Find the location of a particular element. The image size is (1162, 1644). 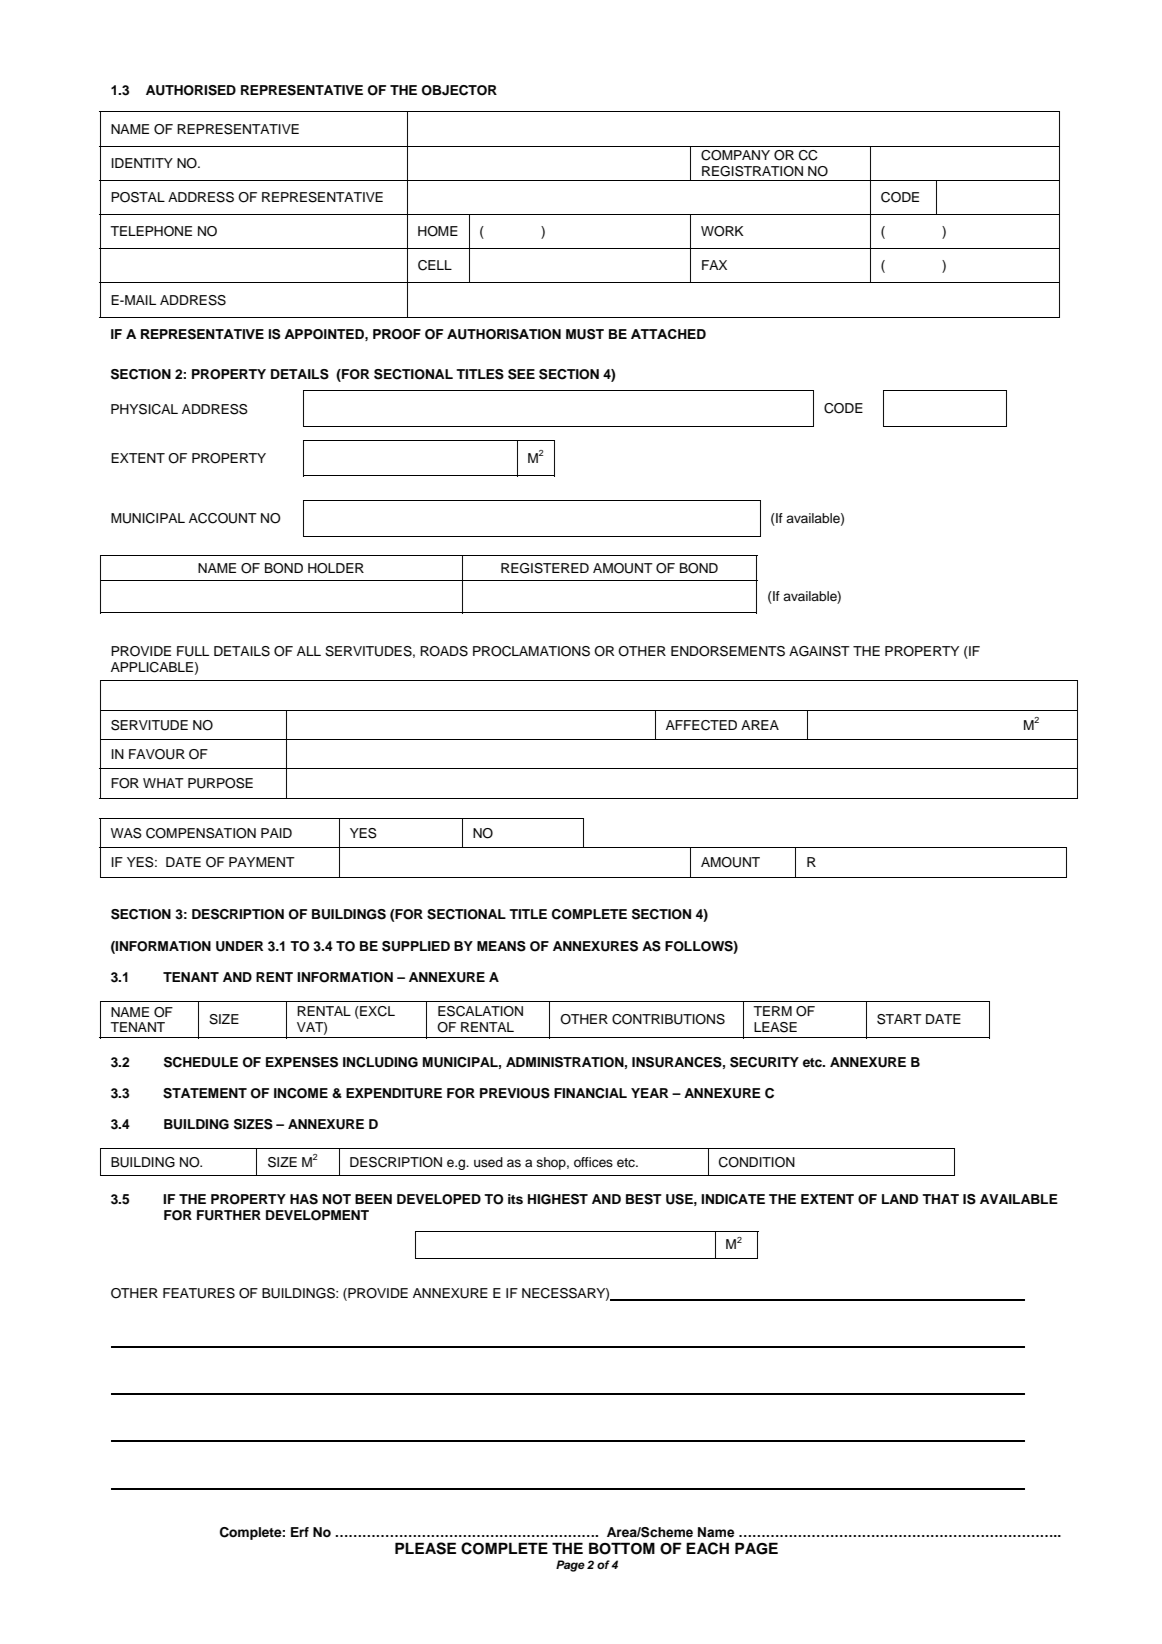

AFFECTED is located at coordinates (701, 725).
